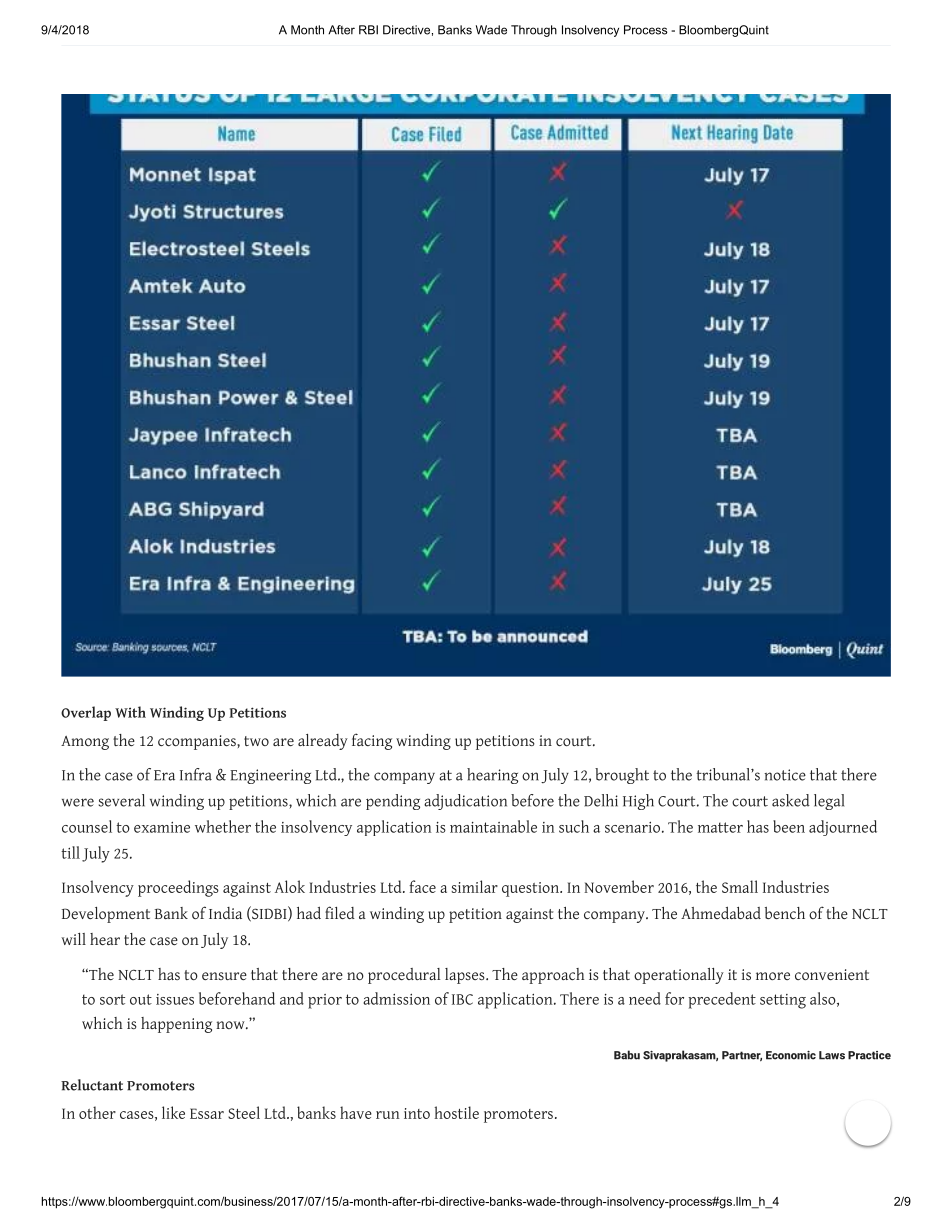  I want to click on more, so click(773, 976).
